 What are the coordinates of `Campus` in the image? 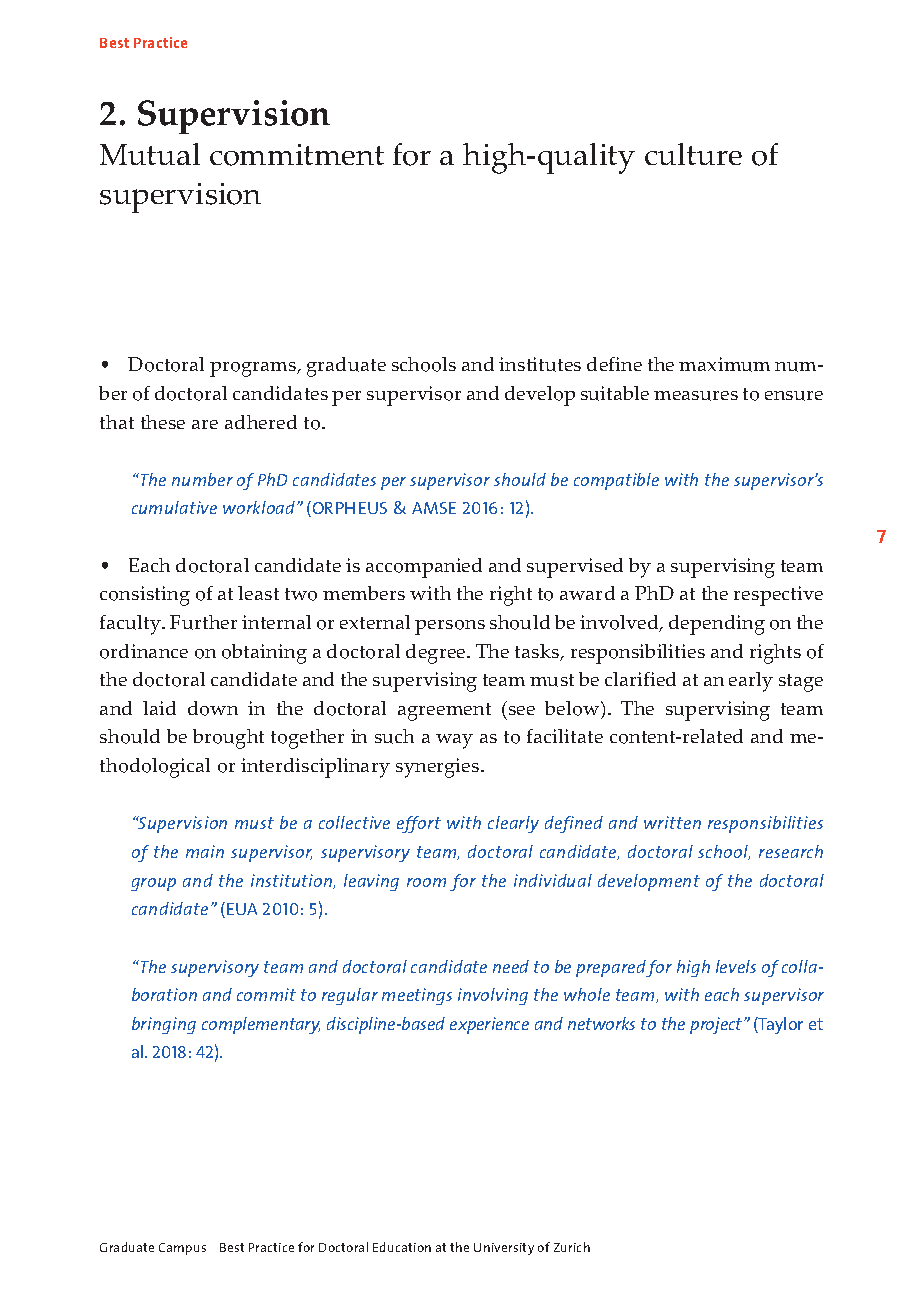 It's located at (182, 1249).
